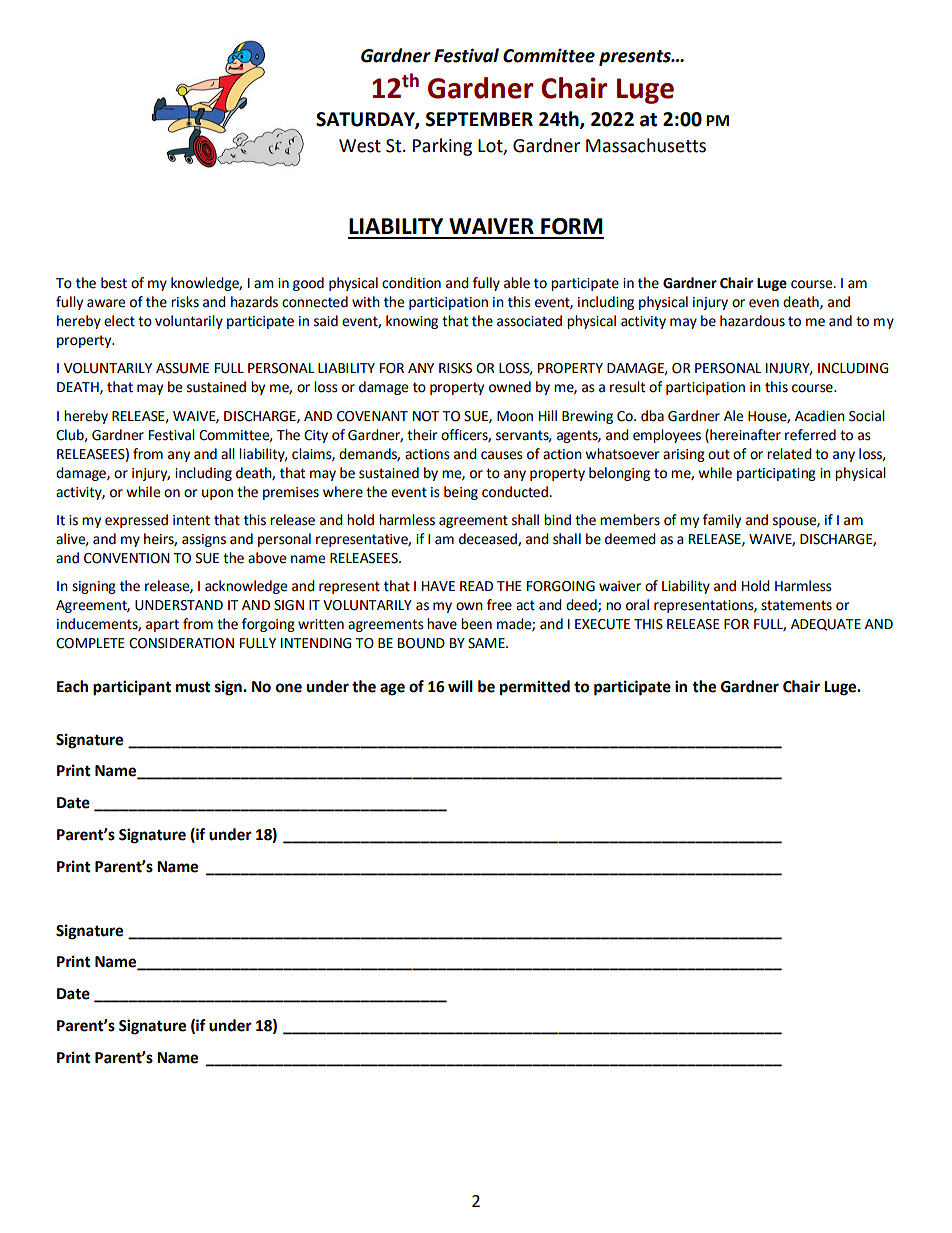 This screenshot has height=1233, width=952. I want to click on able, so click(517, 283).
